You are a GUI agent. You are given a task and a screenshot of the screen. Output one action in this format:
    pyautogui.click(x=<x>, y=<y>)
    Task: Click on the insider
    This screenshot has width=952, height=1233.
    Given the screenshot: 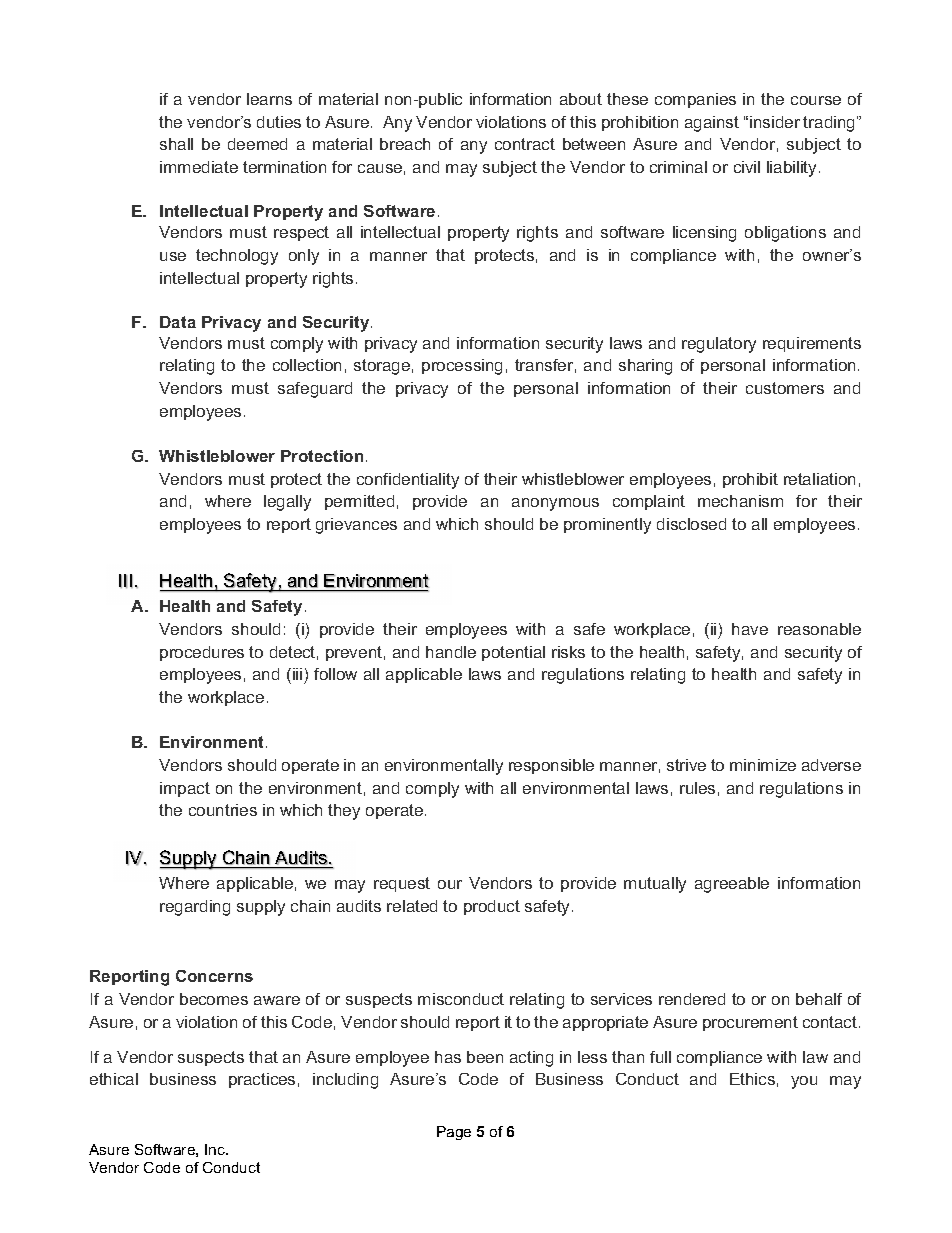 What is the action you would take?
    pyautogui.click(x=775, y=122)
